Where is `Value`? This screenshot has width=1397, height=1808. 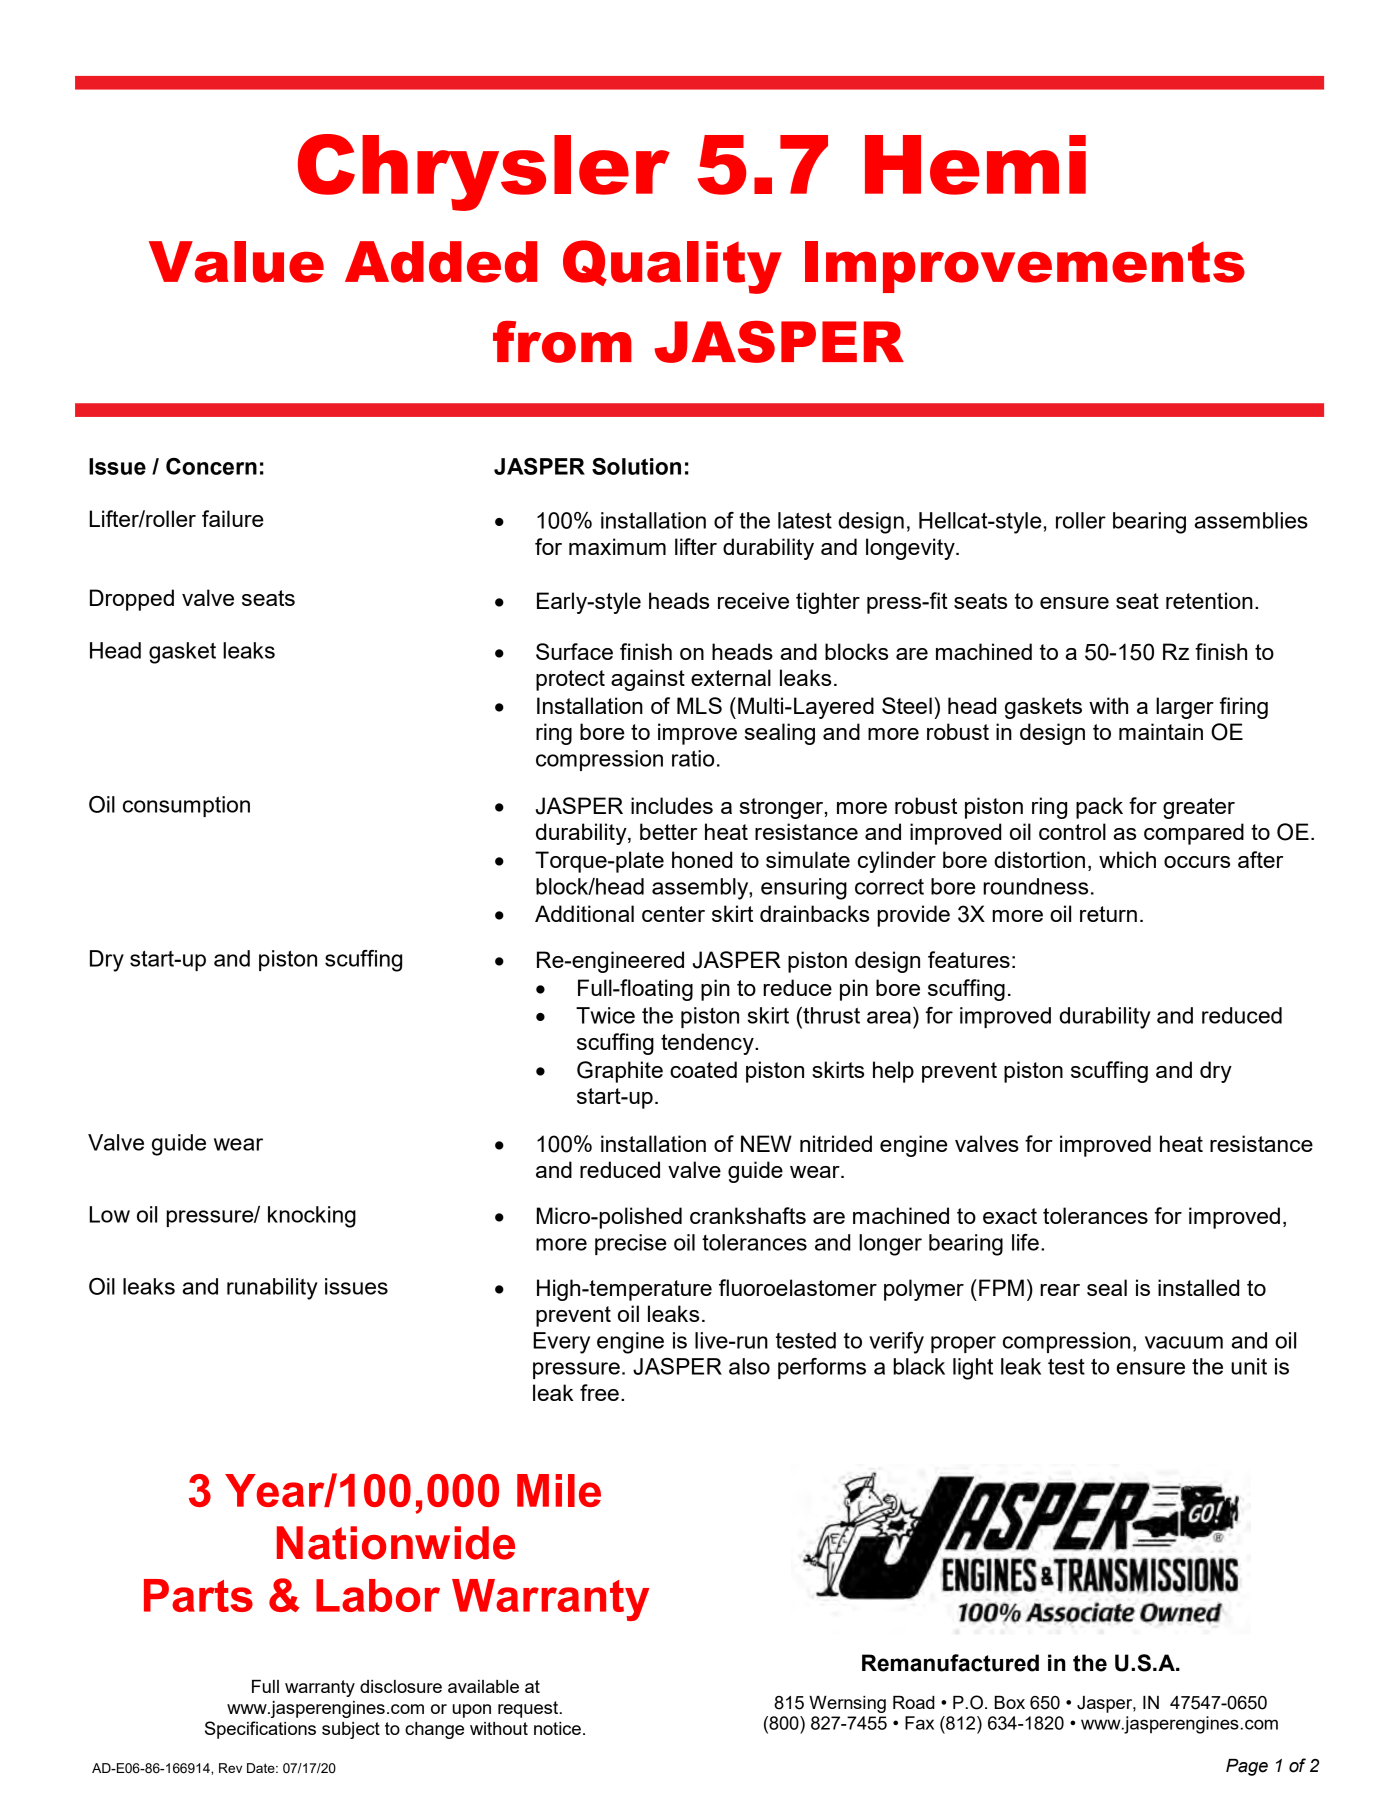
Value is located at coordinates (236, 262).
